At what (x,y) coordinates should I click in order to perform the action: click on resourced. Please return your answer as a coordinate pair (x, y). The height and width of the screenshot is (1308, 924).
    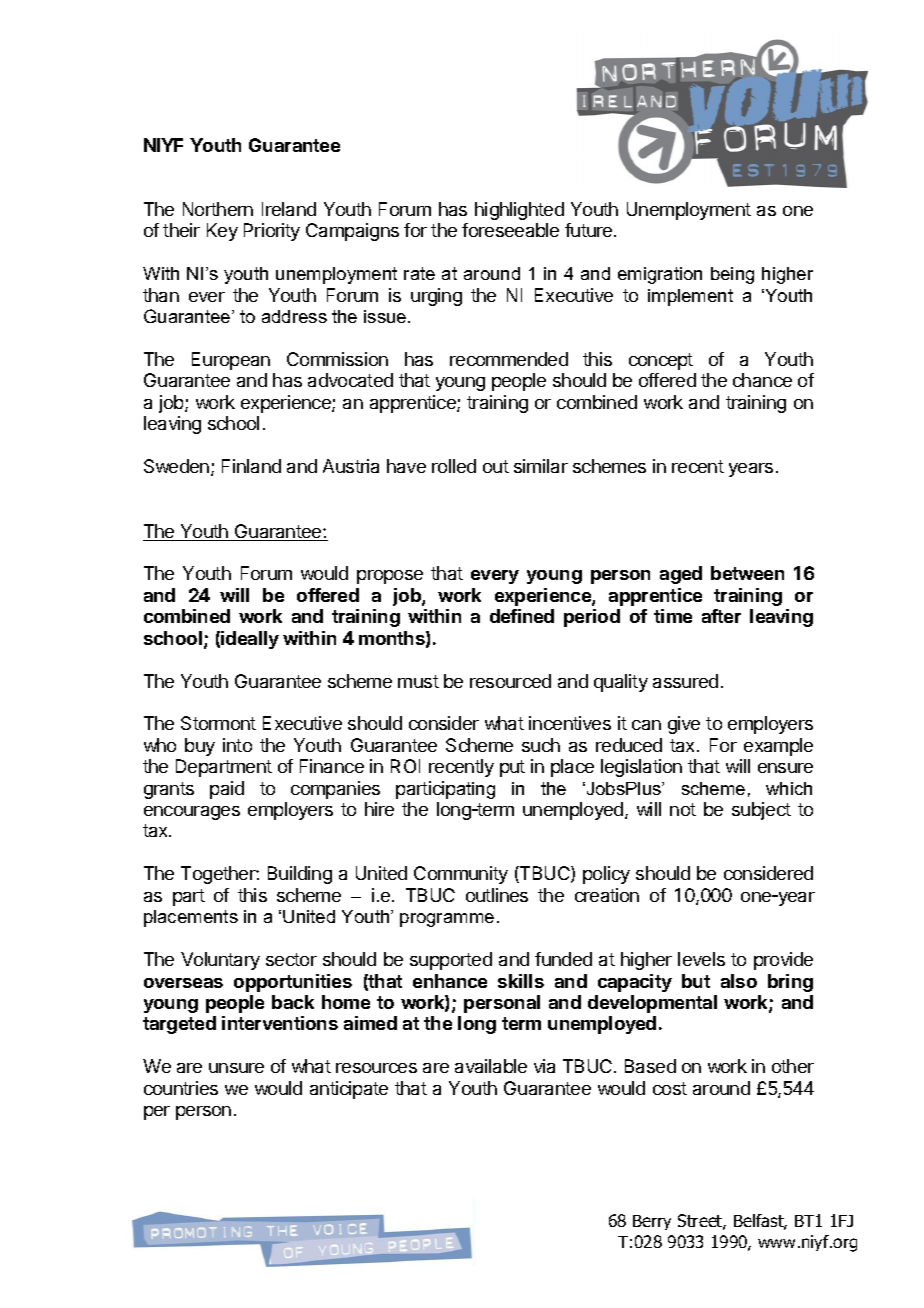
    Looking at the image, I should click on (510, 681).
